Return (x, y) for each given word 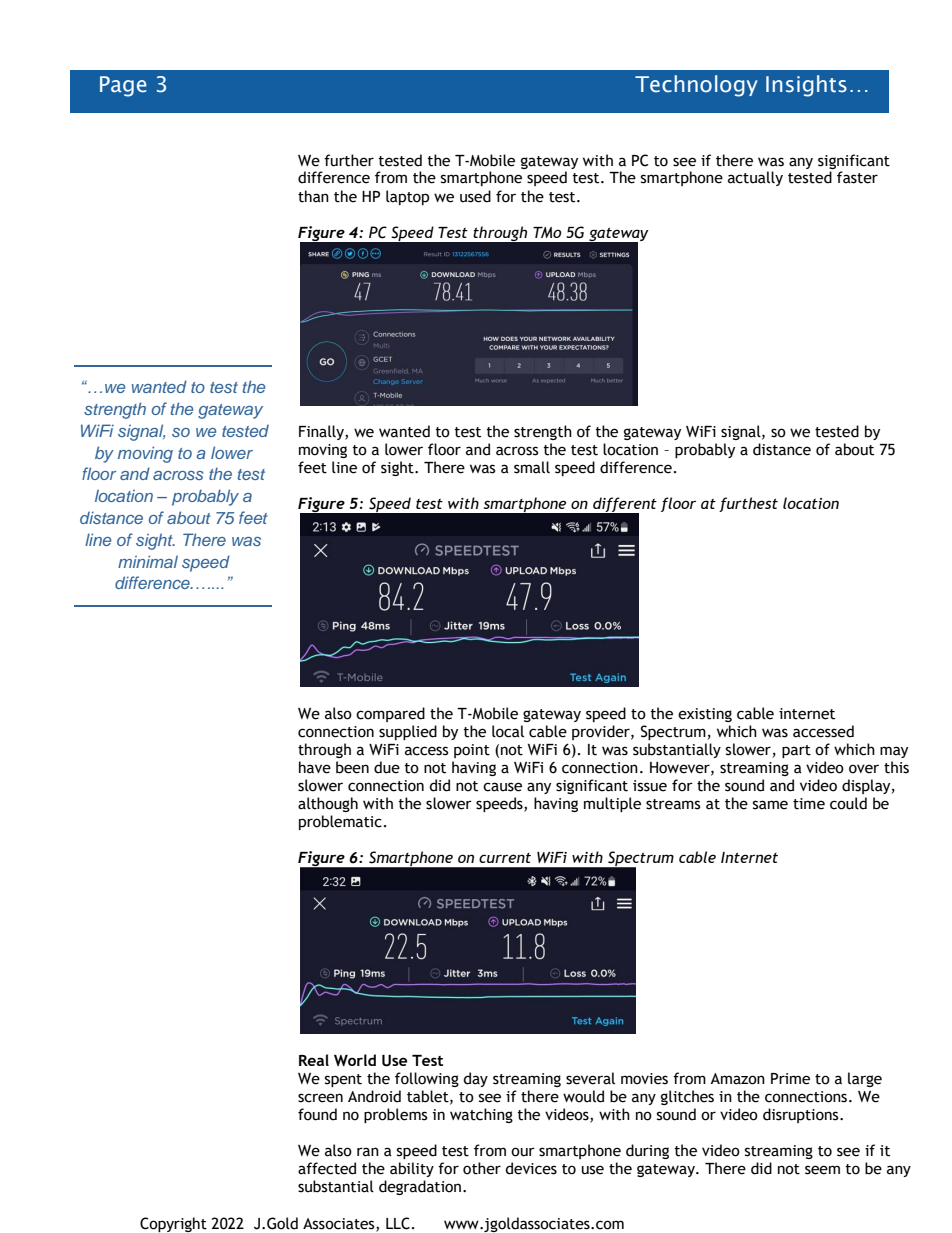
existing (705, 715)
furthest (748, 504)
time (809, 804)
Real (314, 1060)
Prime (790, 1079)
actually (755, 178)
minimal (148, 561)
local (508, 731)
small (532, 467)
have (315, 767)
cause (502, 787)
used (475, 196)
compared (390, 714)
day (475, 1079)
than (313, 196)
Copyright (173, 1224)
